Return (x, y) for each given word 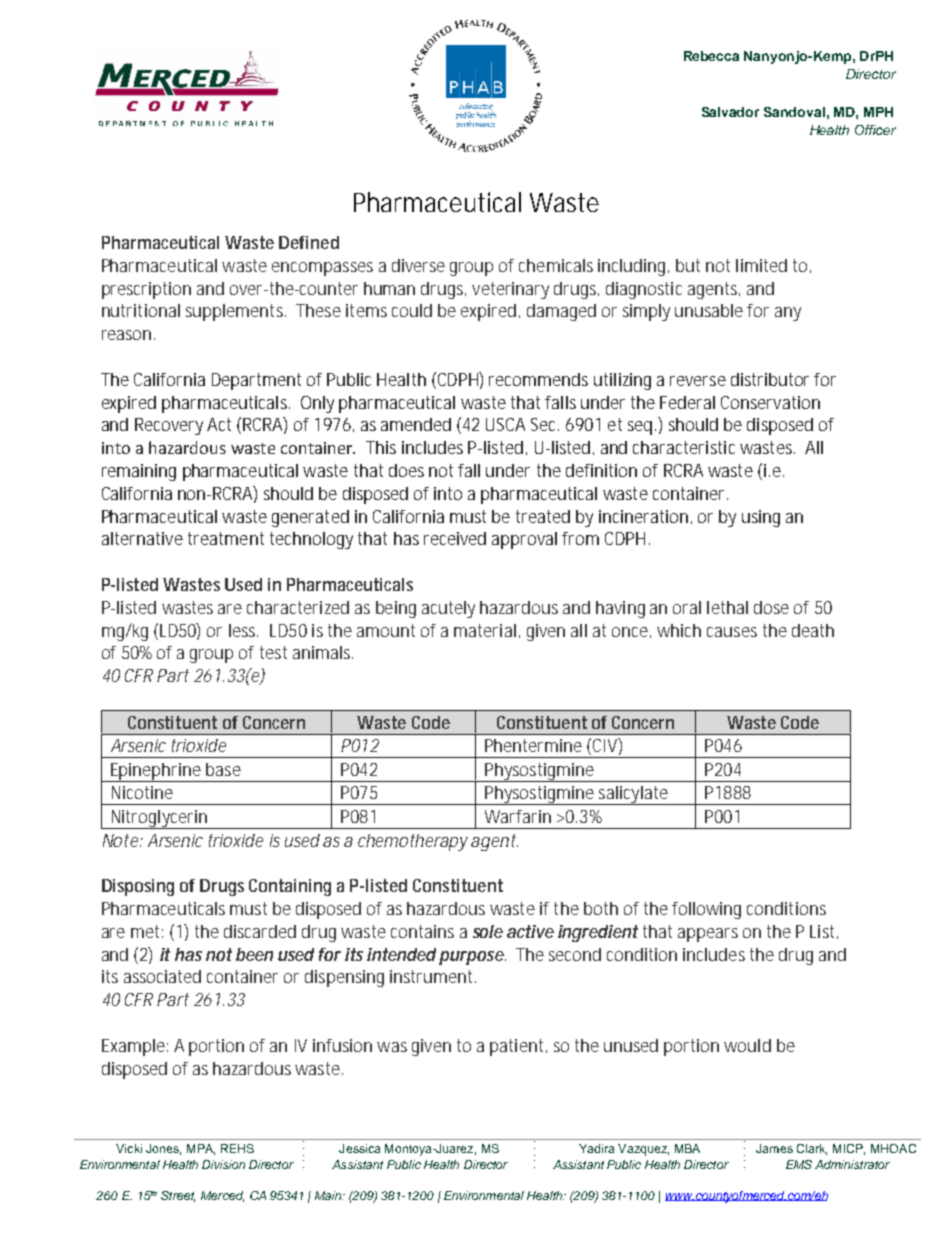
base (223, 769)
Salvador (730, 112)
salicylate (634, 795)
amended (416, 424)
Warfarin (518, 816)
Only (317, 404)
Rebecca (711, 56)
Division (223, 1164)
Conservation (770, 402)
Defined (309, 242)
